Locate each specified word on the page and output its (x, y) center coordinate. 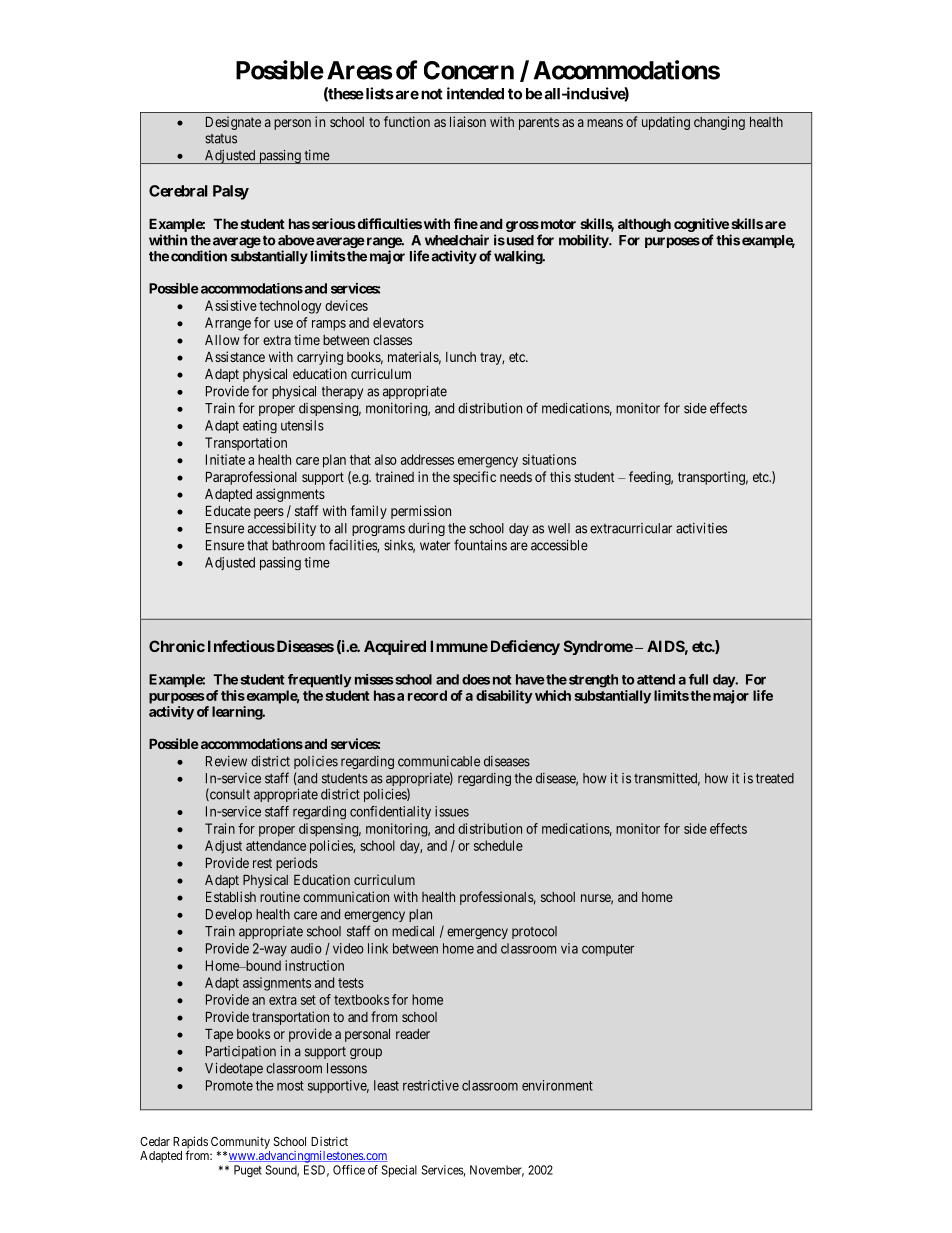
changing (719, 123)
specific (474, 478)
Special (399, 1171)
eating (260, 427)
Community (240, 1143)
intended (475, 93)
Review (226, 761)
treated (775, 778)
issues (452, 811)
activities (701, 528)
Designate (233, 123)
